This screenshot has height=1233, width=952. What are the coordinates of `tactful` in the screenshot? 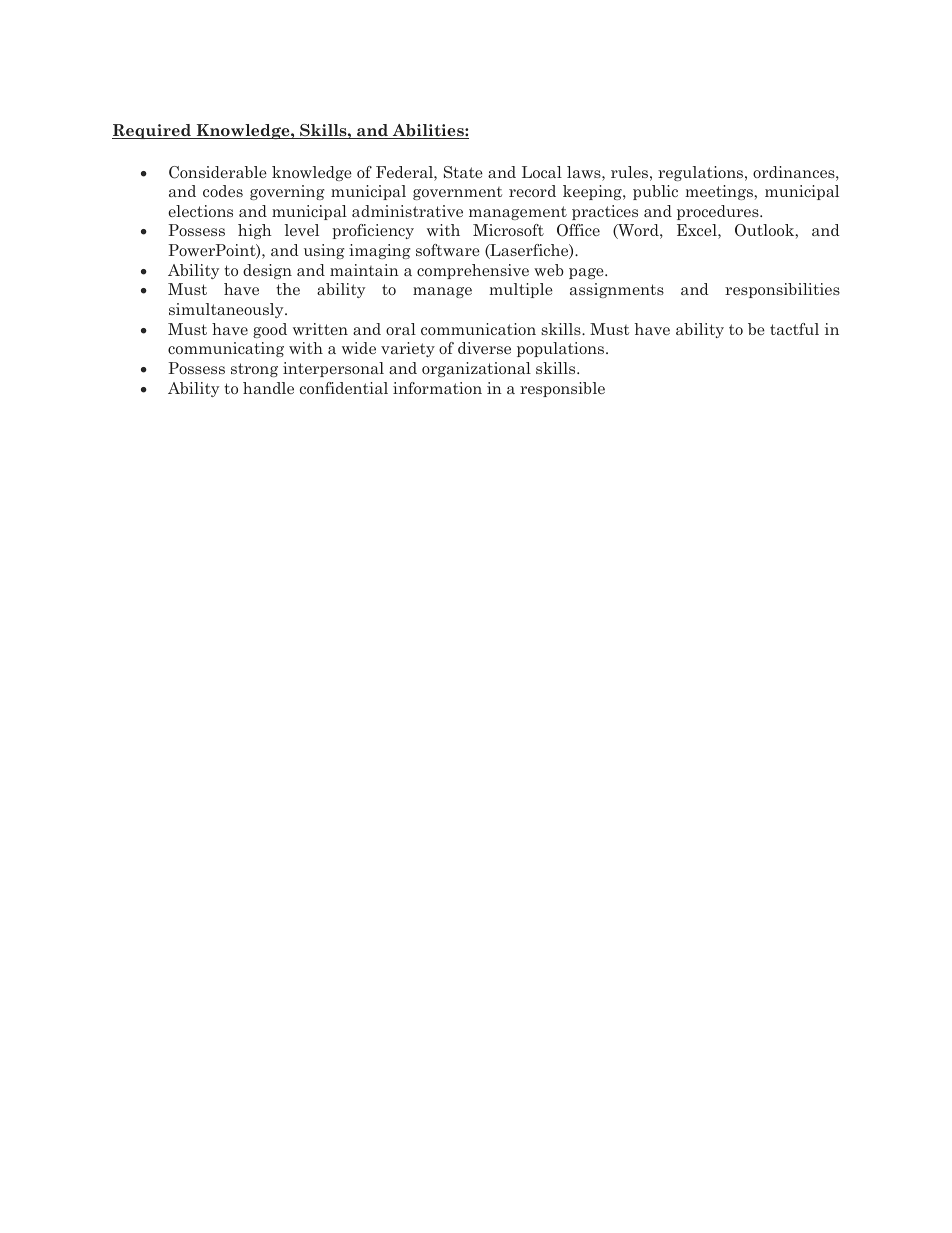 It's located at (794, 329).
